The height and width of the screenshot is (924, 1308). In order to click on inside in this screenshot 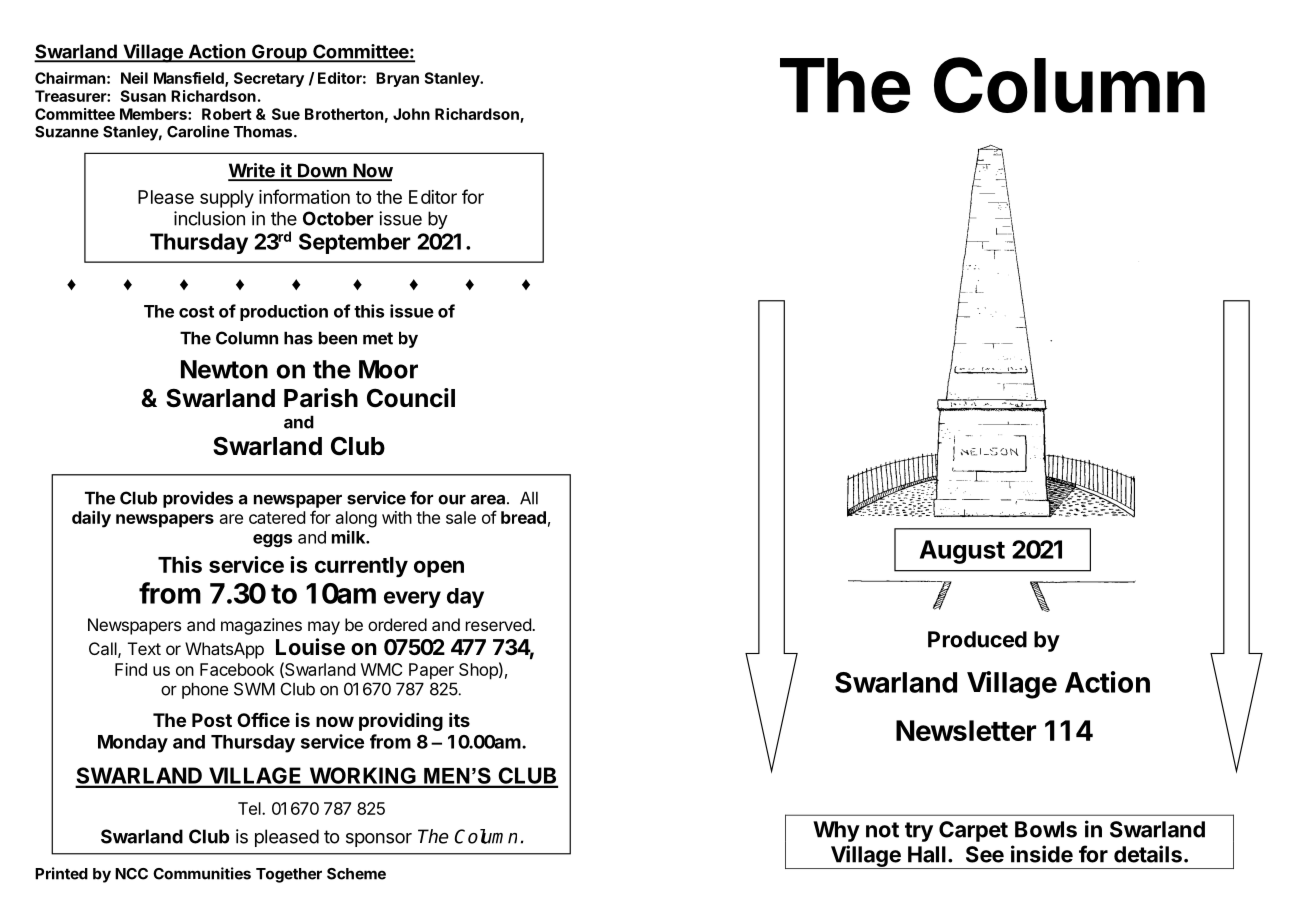, I will do `click(1042, 854)`.
